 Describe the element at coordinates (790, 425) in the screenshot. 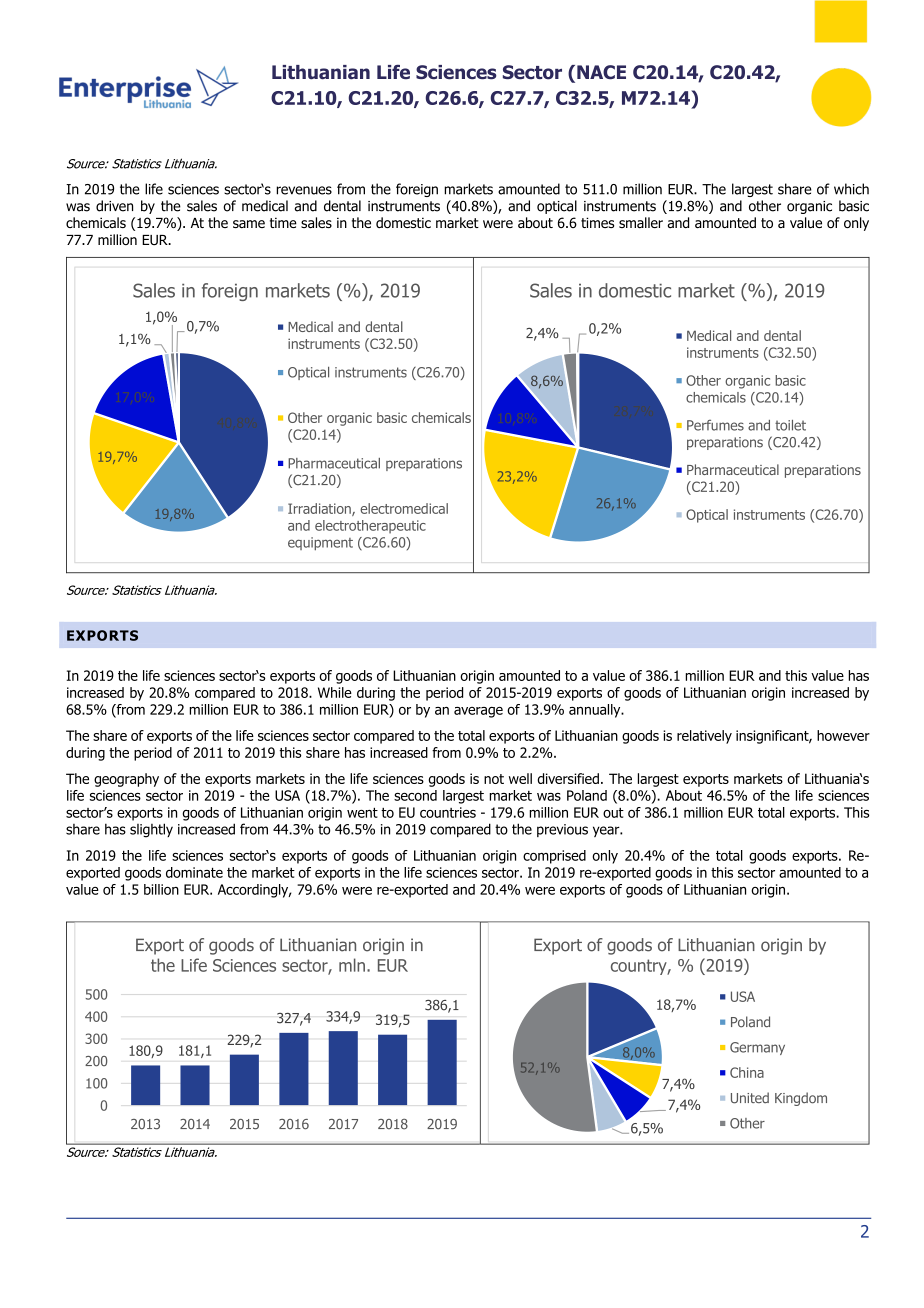

I see `toilet` at that location.
